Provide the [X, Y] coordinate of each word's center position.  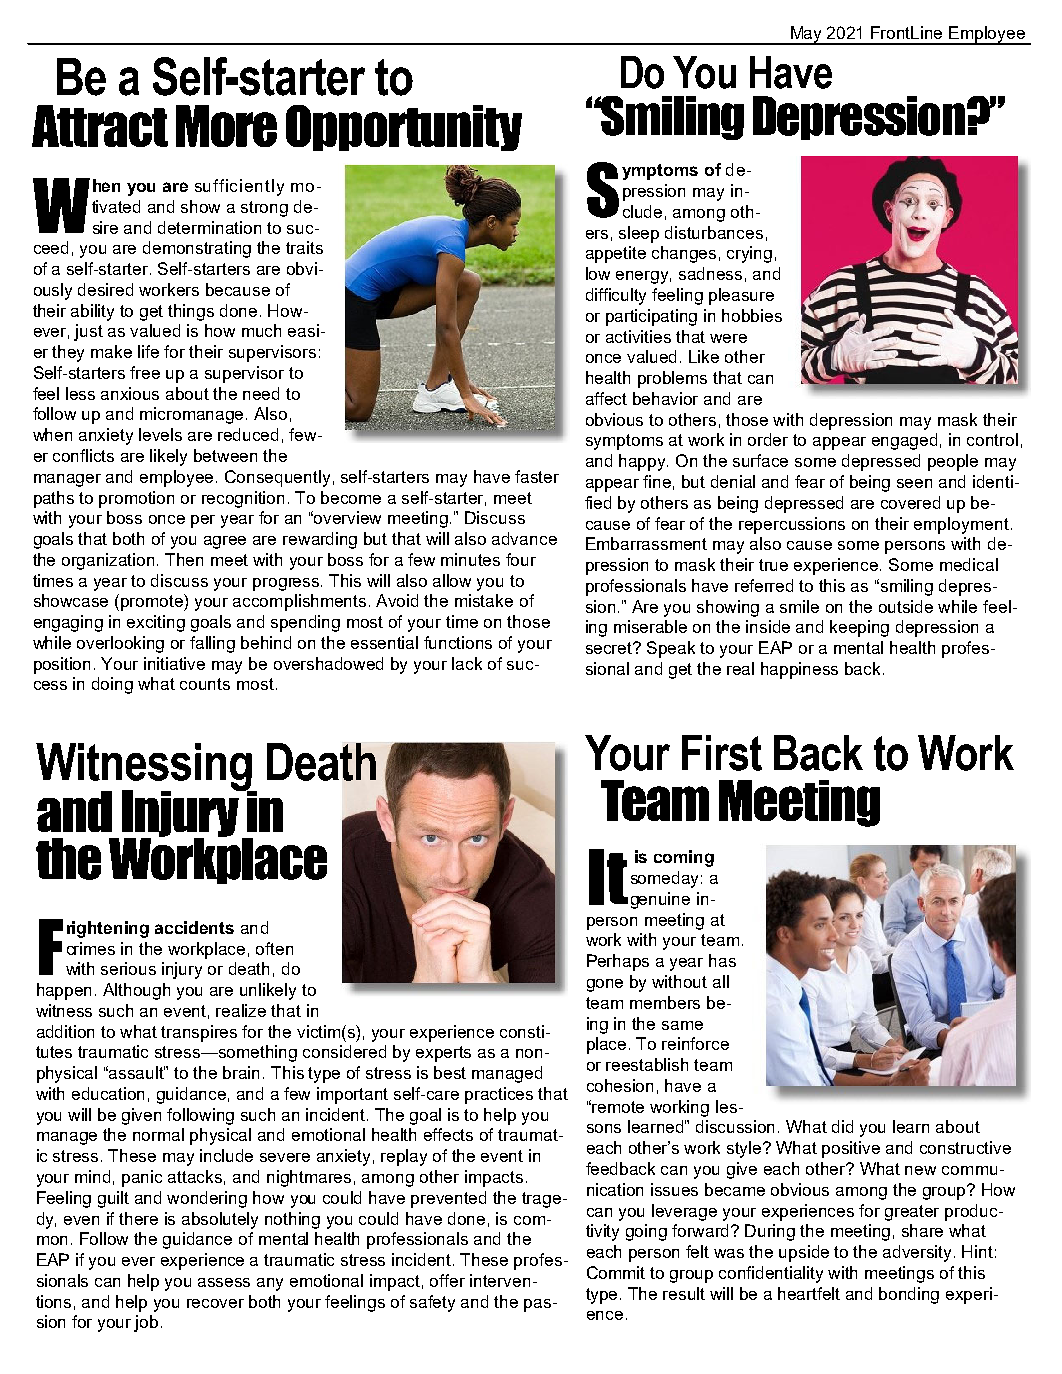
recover [215, 1303]
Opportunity [404, 128]
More [226, 126]
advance [524, 538]
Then [184, 559]
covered [910, 502]
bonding [909, 1295]
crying [749, 254]
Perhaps [618, 962]
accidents [194, 927]
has [722, 960]
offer [447, 1280]
